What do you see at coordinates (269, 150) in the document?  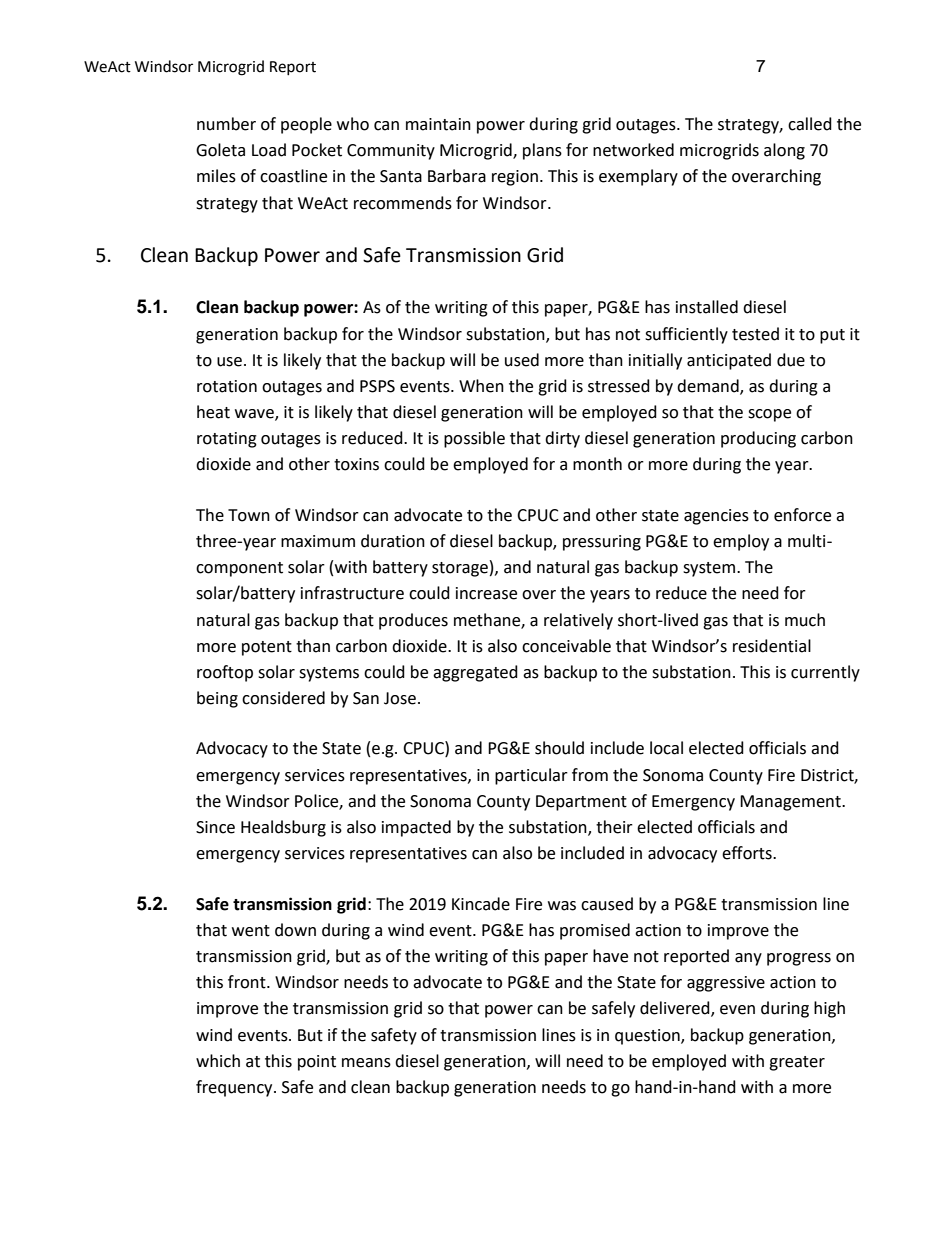 I see `Load` at bounding box center [269, 150].
